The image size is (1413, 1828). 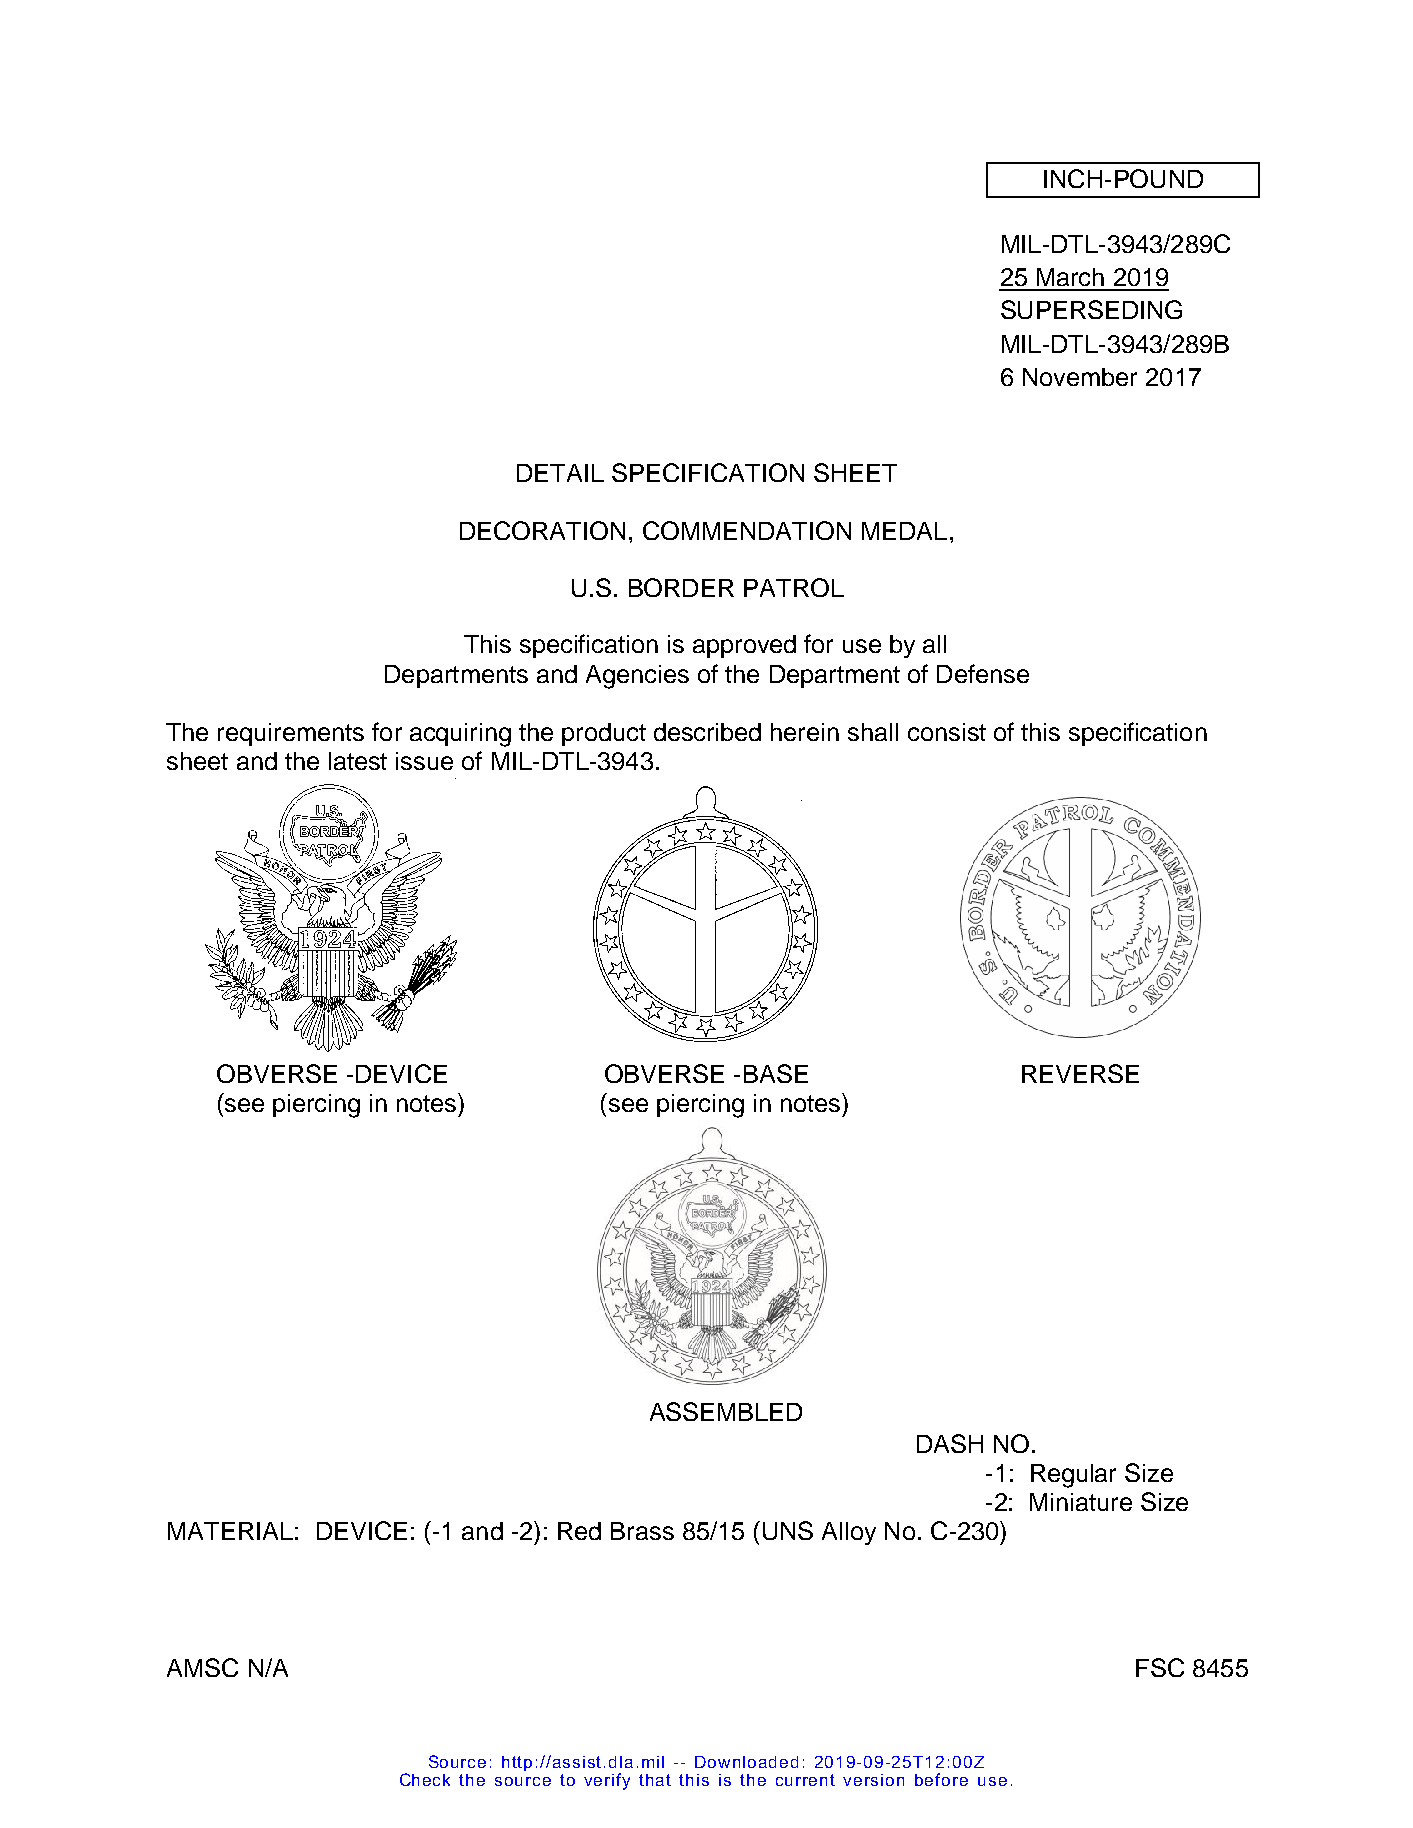 What do you see at coordinates (425, 1779) in the page?
I see `Check` at bounding box center [425, 1779].
